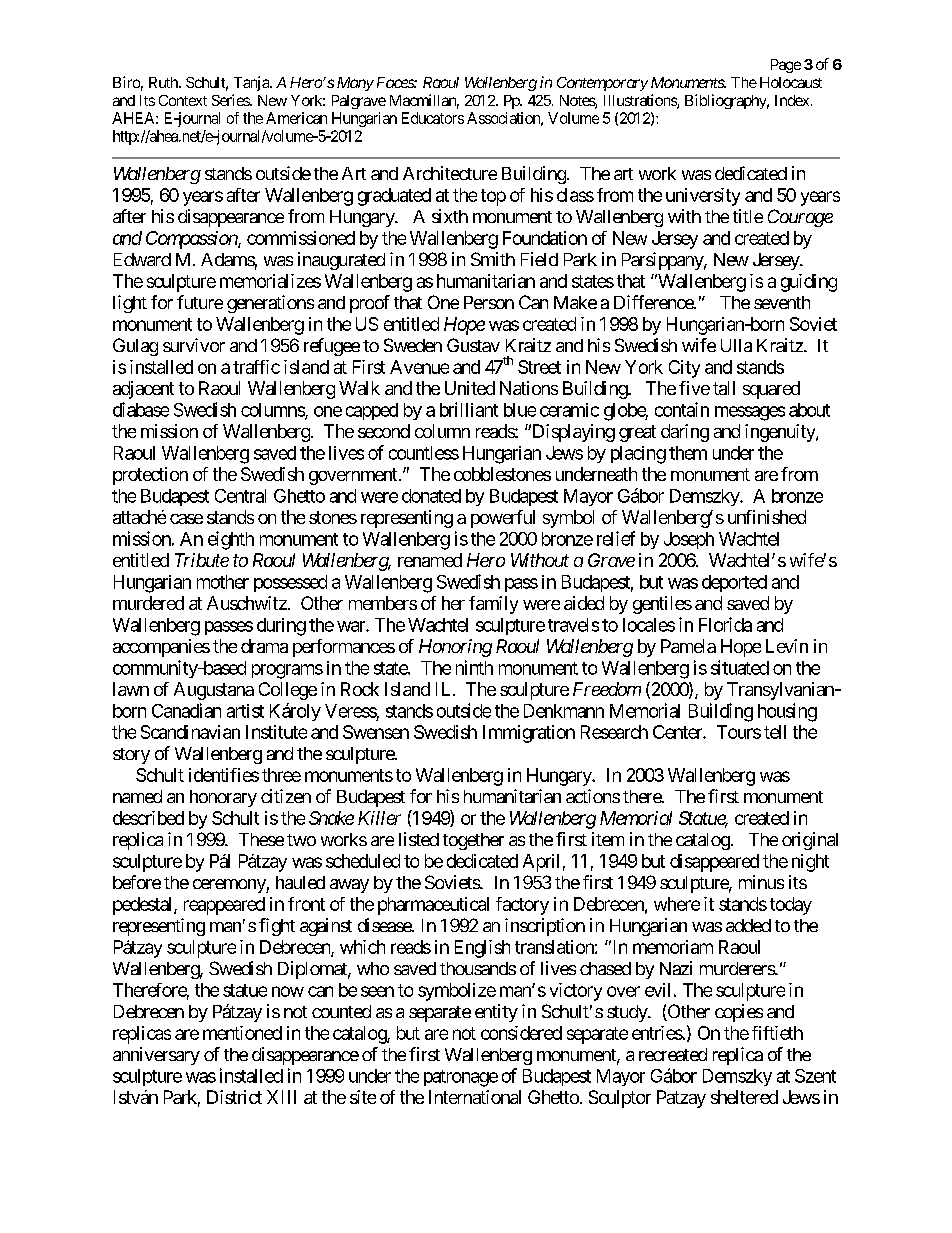  I want to click on adjacent, so click(143, 390).
